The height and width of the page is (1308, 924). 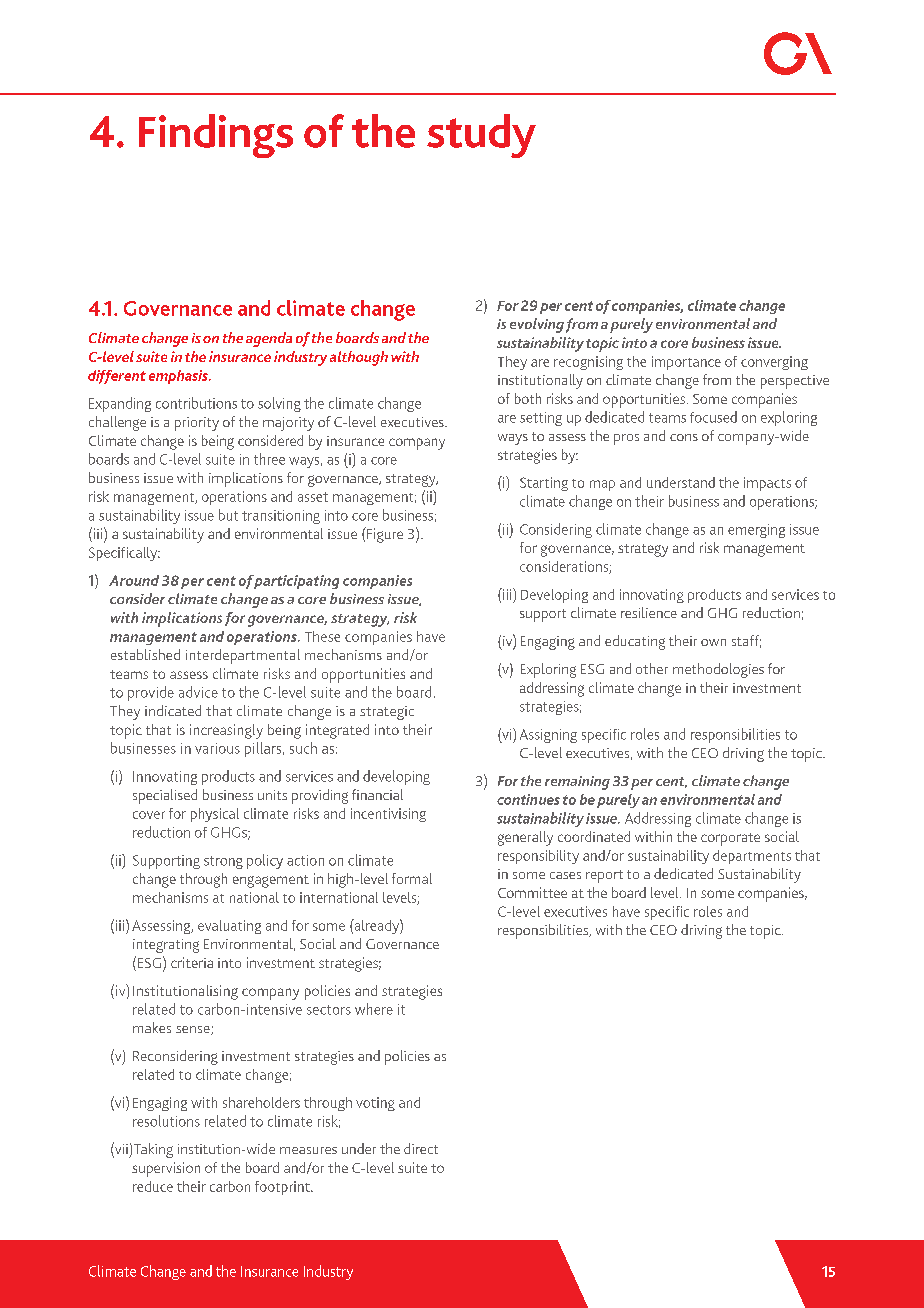 What do you see at coordinates (374, 1009) in the page?
I see `where` at bounding box center [374, 1009].
